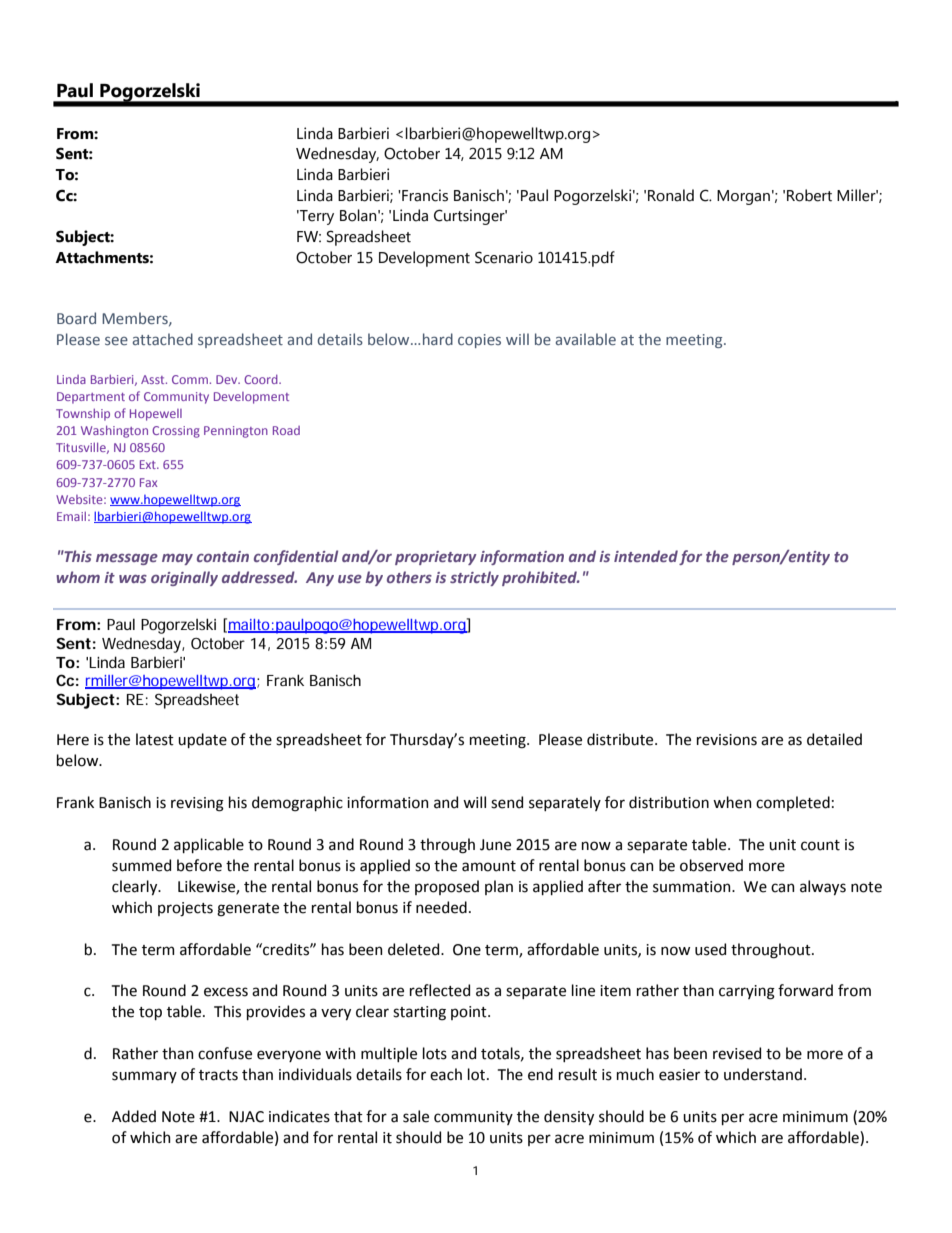 This page has height=1233, width=952. I want to click on Board, so click(76, 318).
